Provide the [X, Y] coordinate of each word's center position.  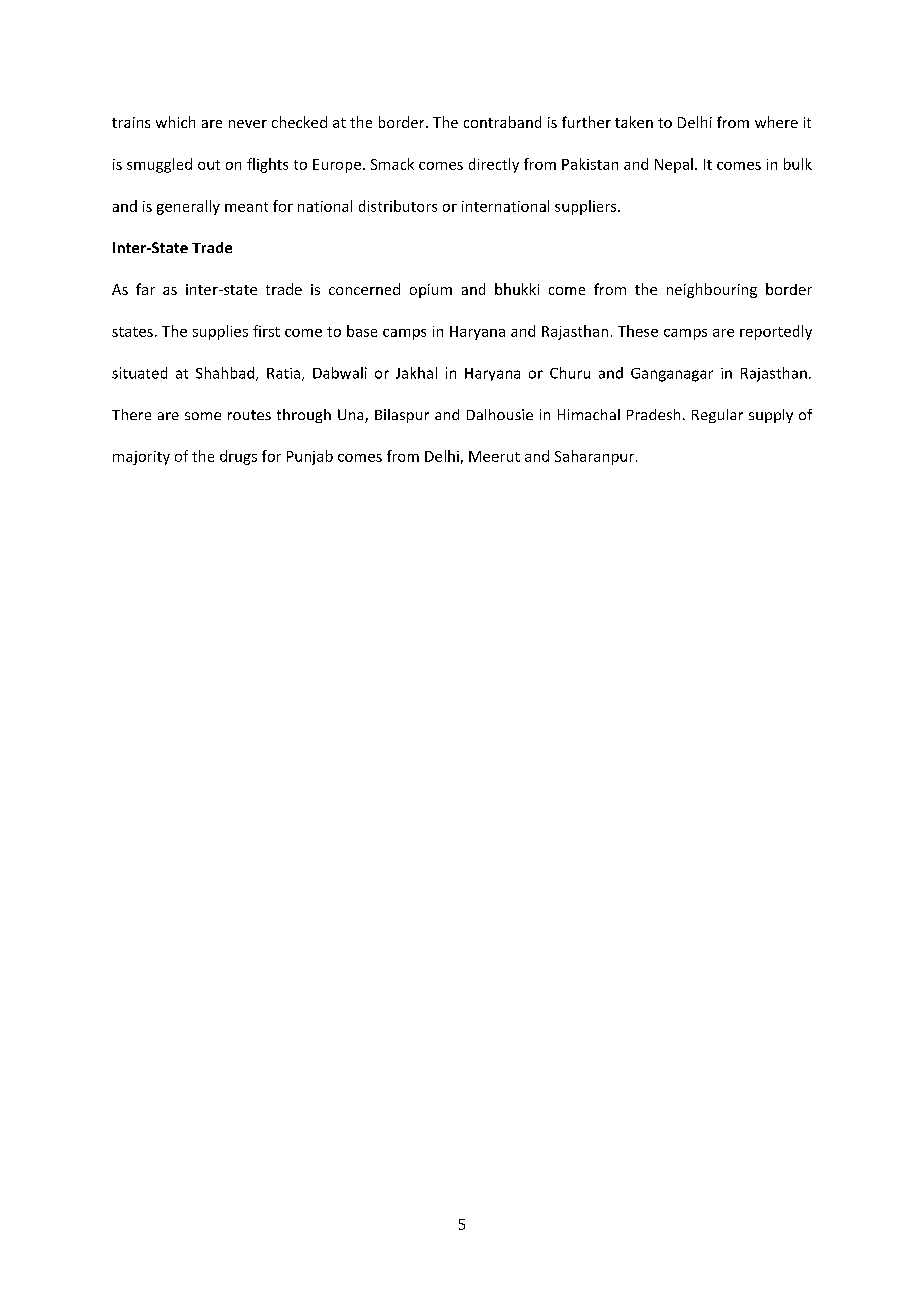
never [248, 124]
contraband [502, 122]
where [776, 122]
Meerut [494, 456]
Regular [717, 416]
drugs [238, 457]
